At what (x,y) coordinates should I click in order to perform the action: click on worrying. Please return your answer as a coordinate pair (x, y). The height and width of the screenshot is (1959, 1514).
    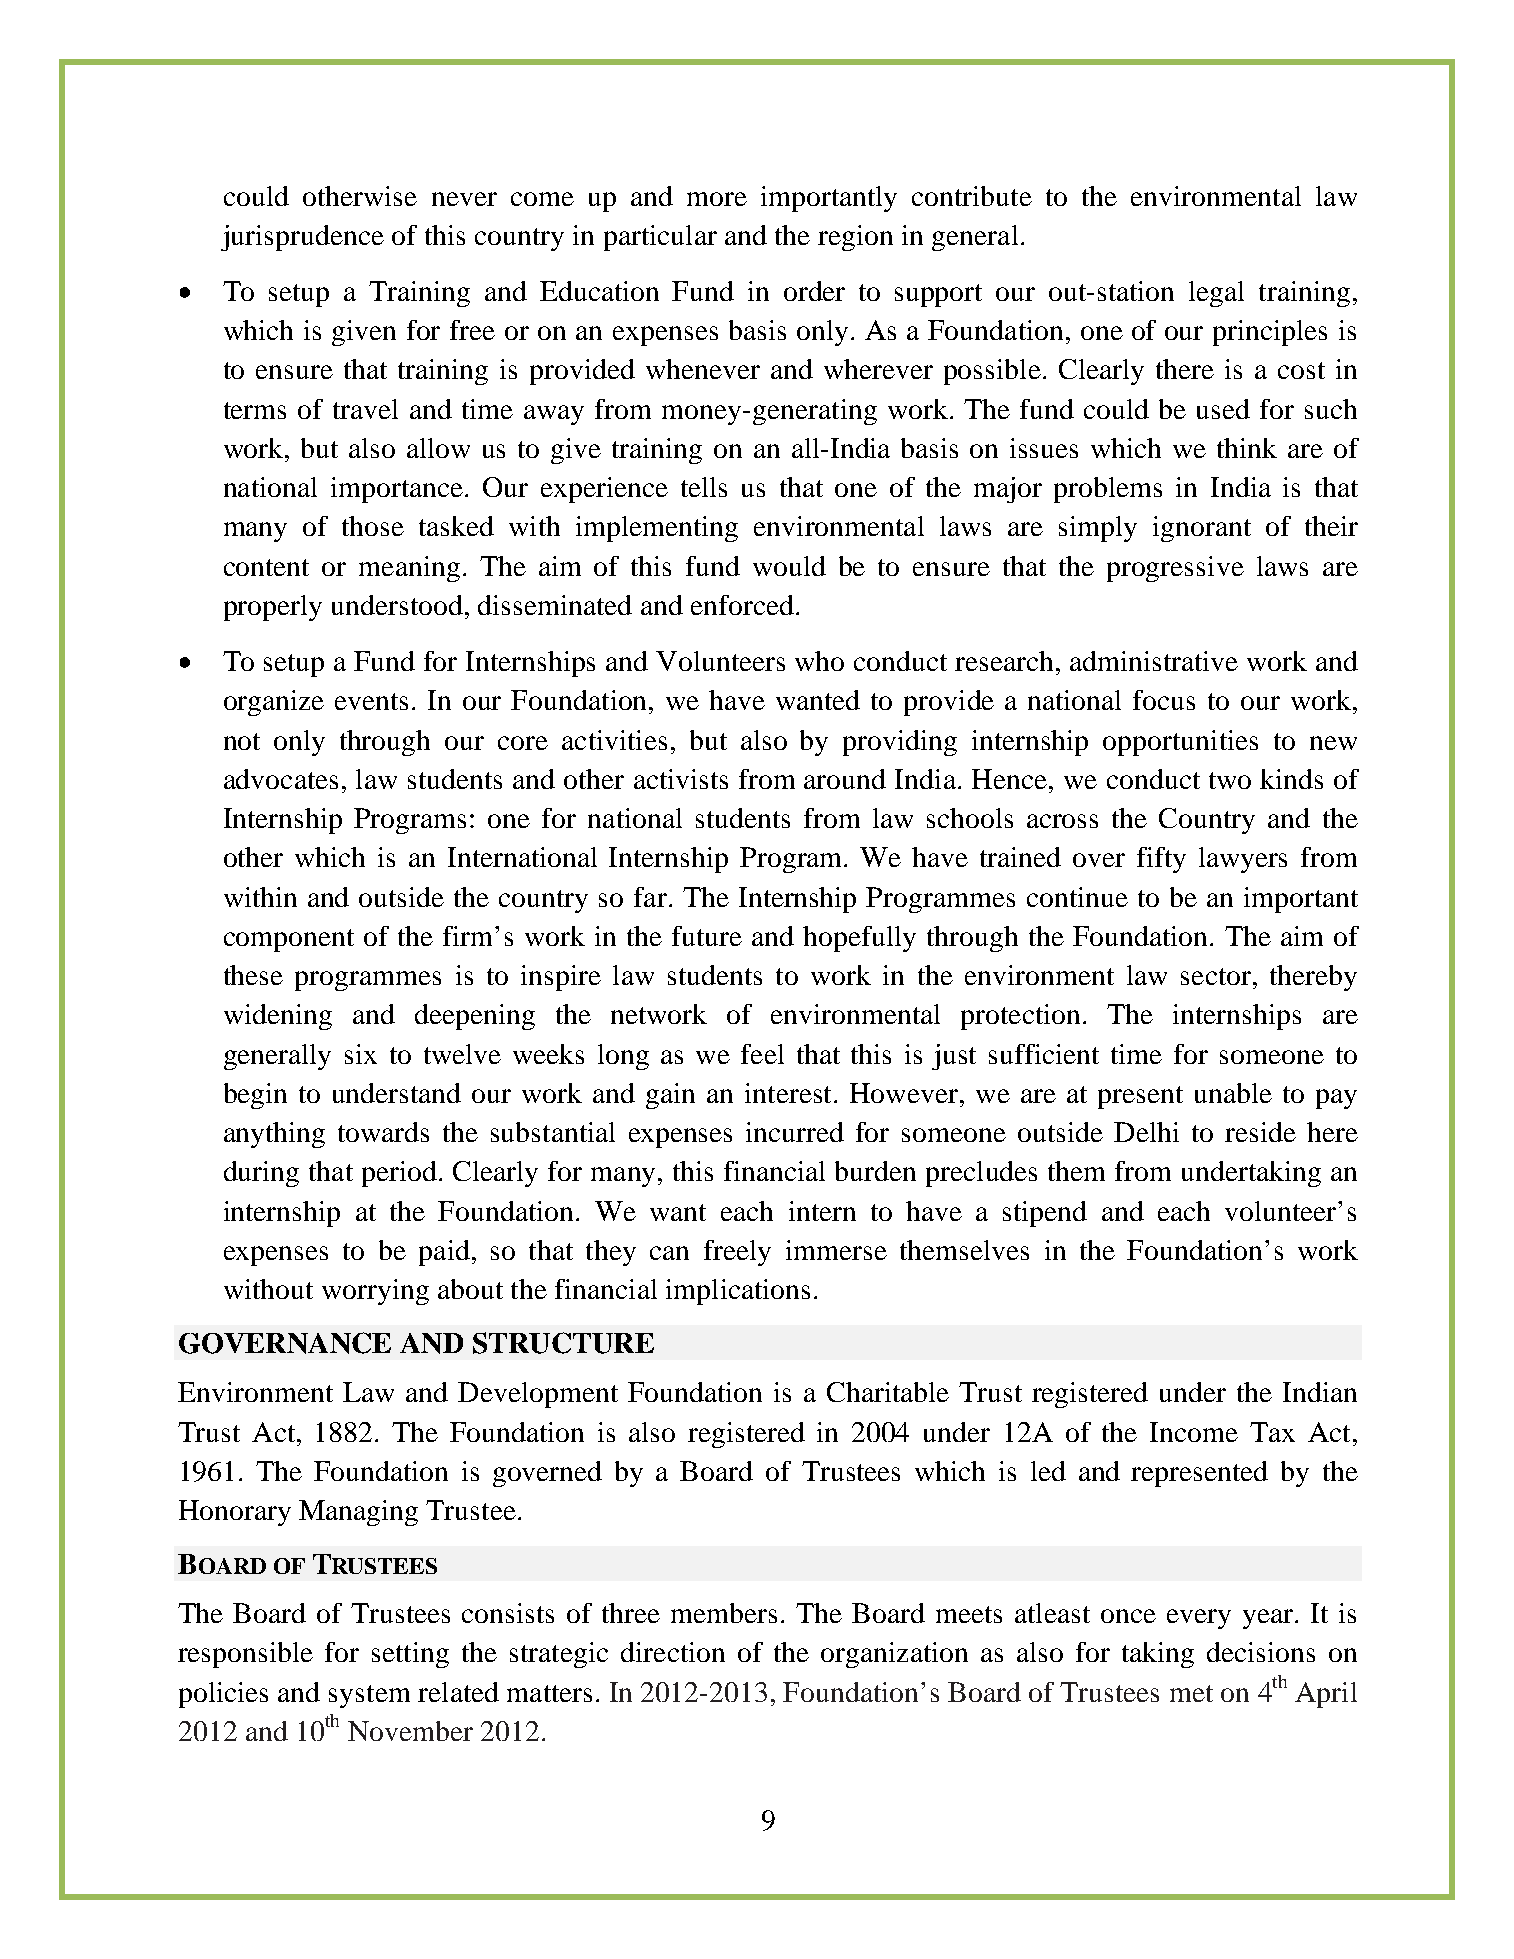
    Looking at the image, I should click on (375, 1292).
